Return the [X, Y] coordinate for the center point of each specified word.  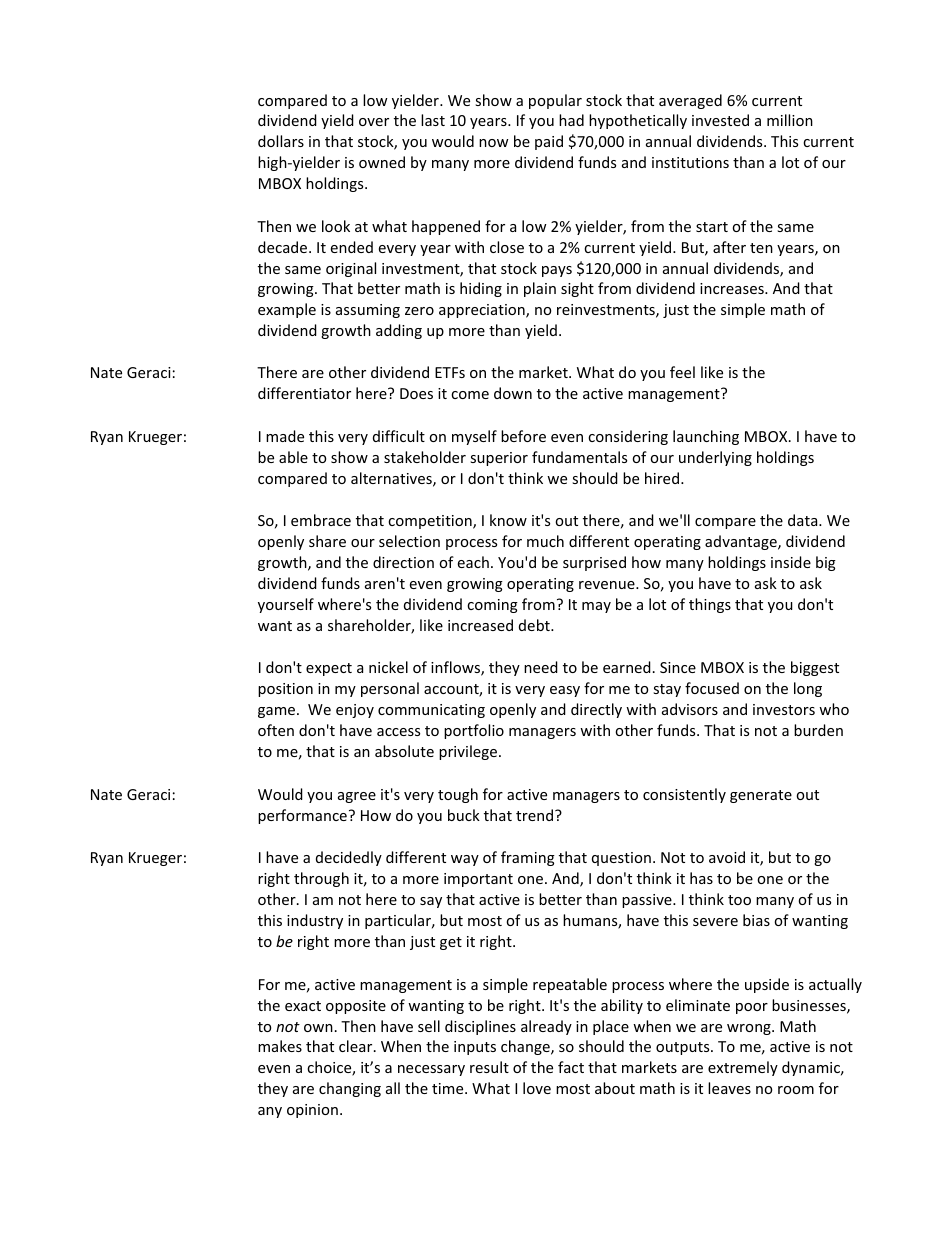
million [790, 120]
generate [761, 796]
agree [357, 797]
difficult [399, 436]
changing [350, 1089]
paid [549, 142]
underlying [715, 458]
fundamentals [579, 457]
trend [536, 815]
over [374, 122]
